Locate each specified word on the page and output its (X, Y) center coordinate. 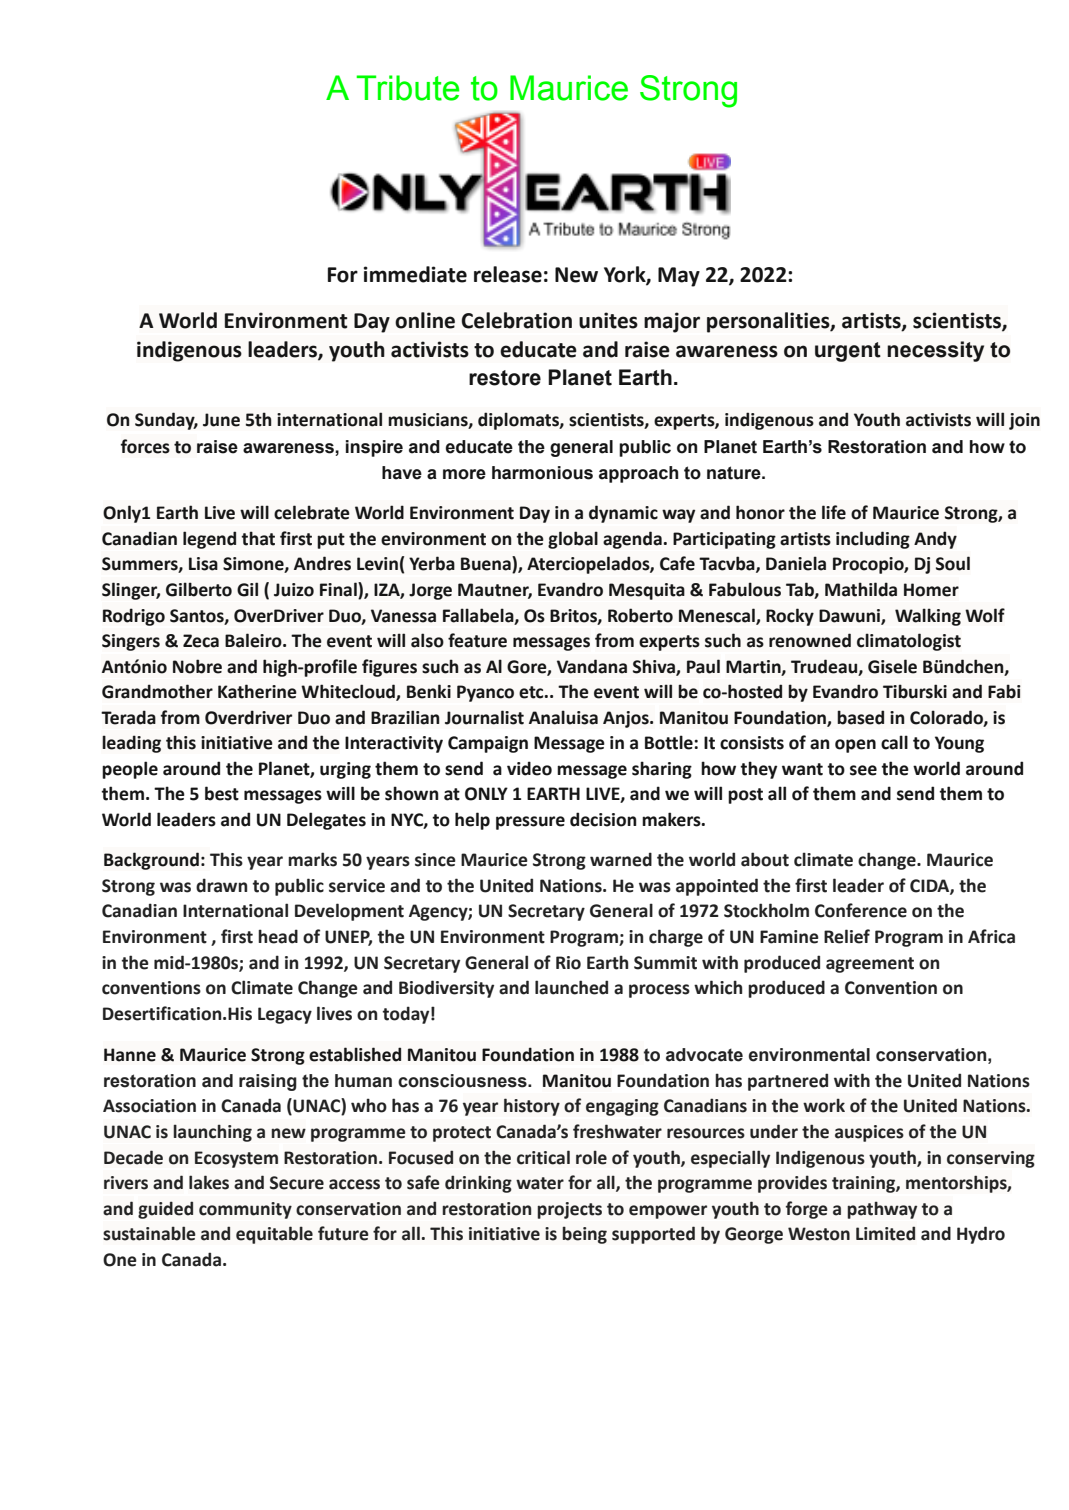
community (245, 1210)
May (679, 277)
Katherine (257, 691)
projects (569, 1210)
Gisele (892, 666)
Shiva (655, 667)
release (508, 274)
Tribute (407, 88)
